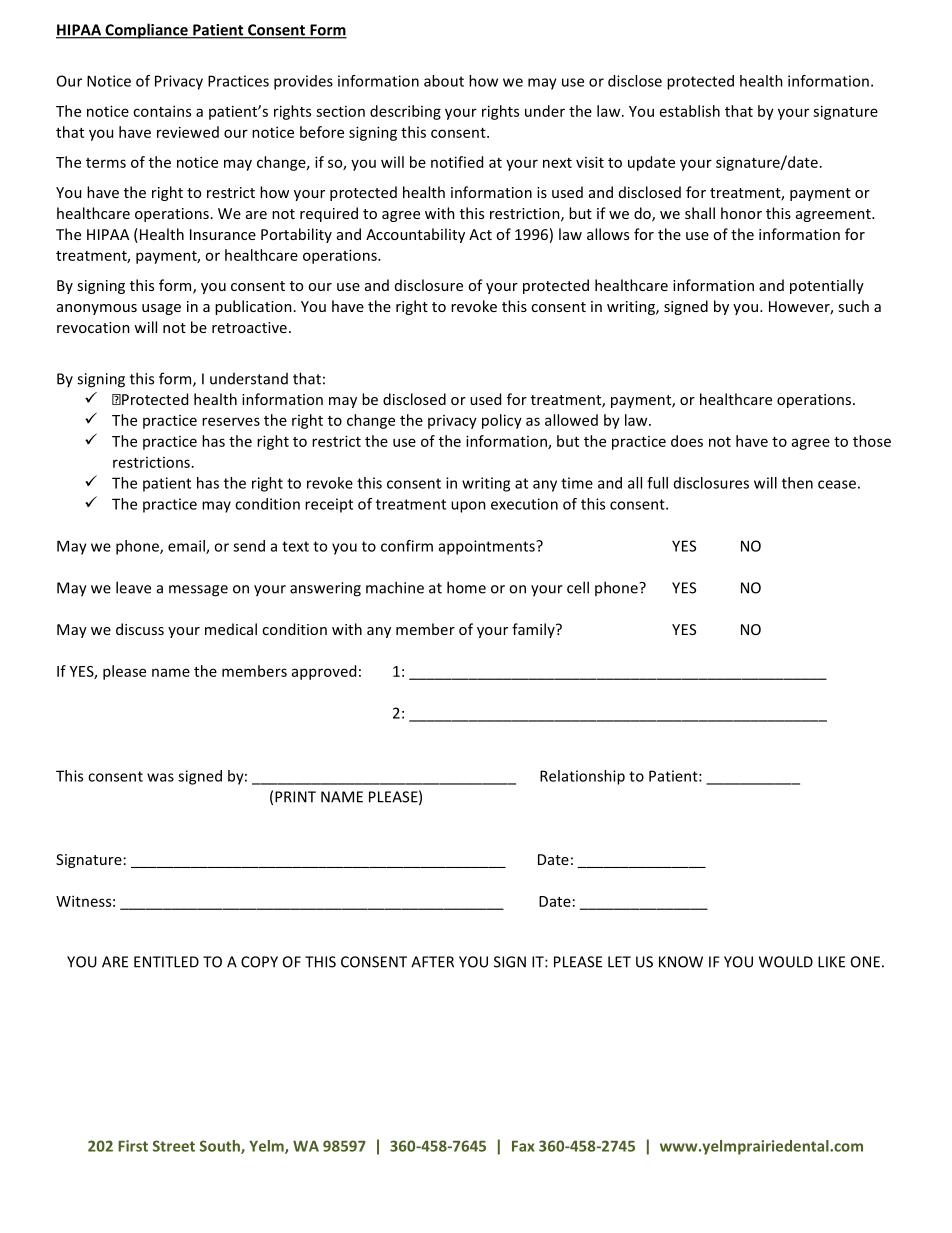  I want to click on potentially, so click(827, 286).
